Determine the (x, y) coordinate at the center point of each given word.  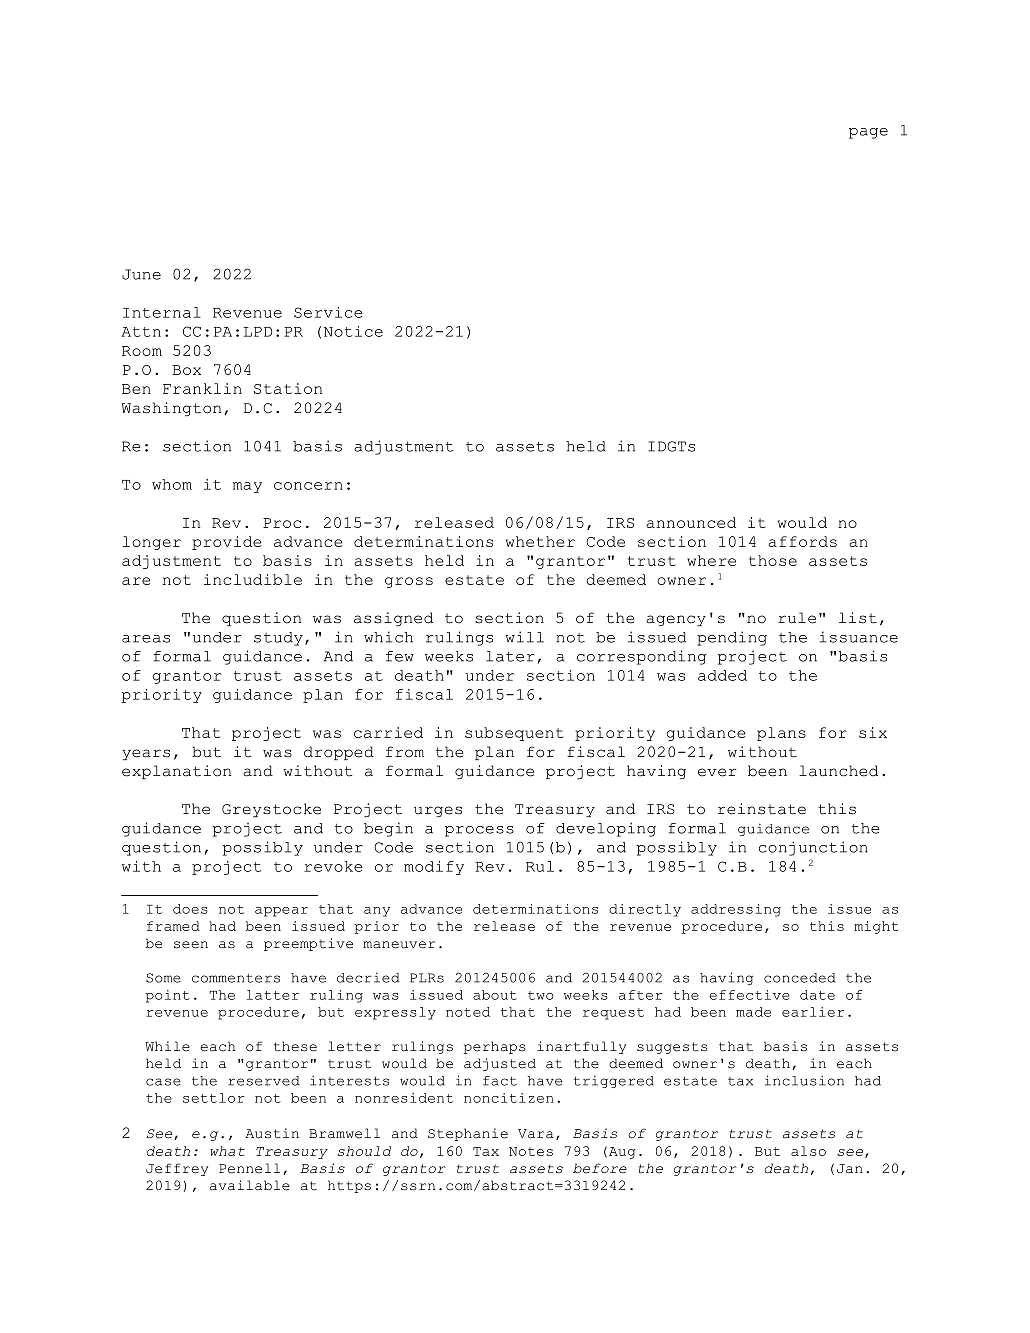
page (868, 133)
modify (434, 868)
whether (540, 541)
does (190, 909)
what (227, 1151)
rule (797, 618)
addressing (736, 910)
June (141, 274)
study (278, 639)
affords (802, 541)
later (510, 656)
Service (328, 312)
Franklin (202, 388)
